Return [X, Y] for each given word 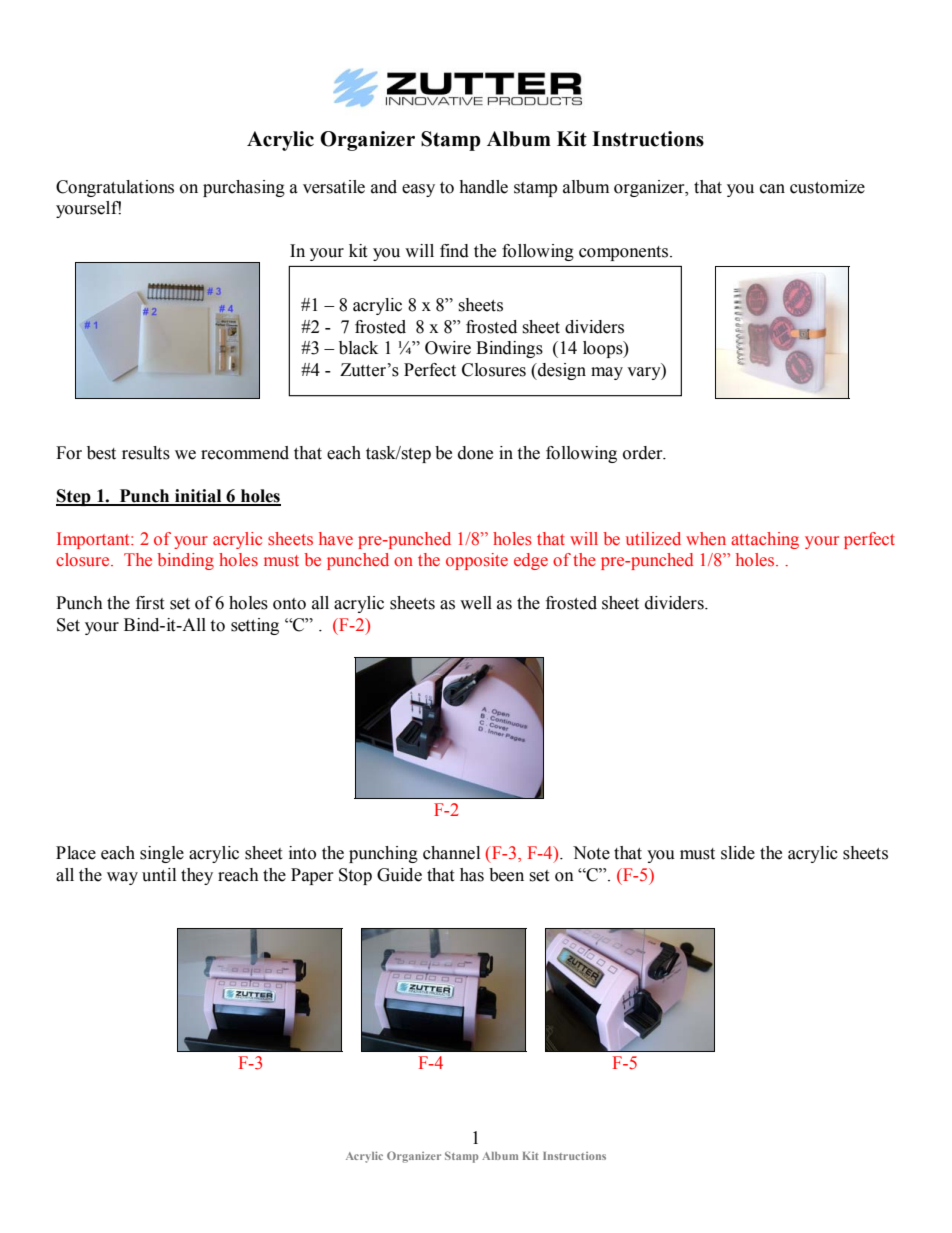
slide [738, 853]
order [644, 453]
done [475, 453]
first [150, 603]
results [146, 453]
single [162, 854]
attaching [765, 540]
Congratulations [115, 188]
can [772, 189]
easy [418, 190]
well [476, 603]
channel [451, 853]
